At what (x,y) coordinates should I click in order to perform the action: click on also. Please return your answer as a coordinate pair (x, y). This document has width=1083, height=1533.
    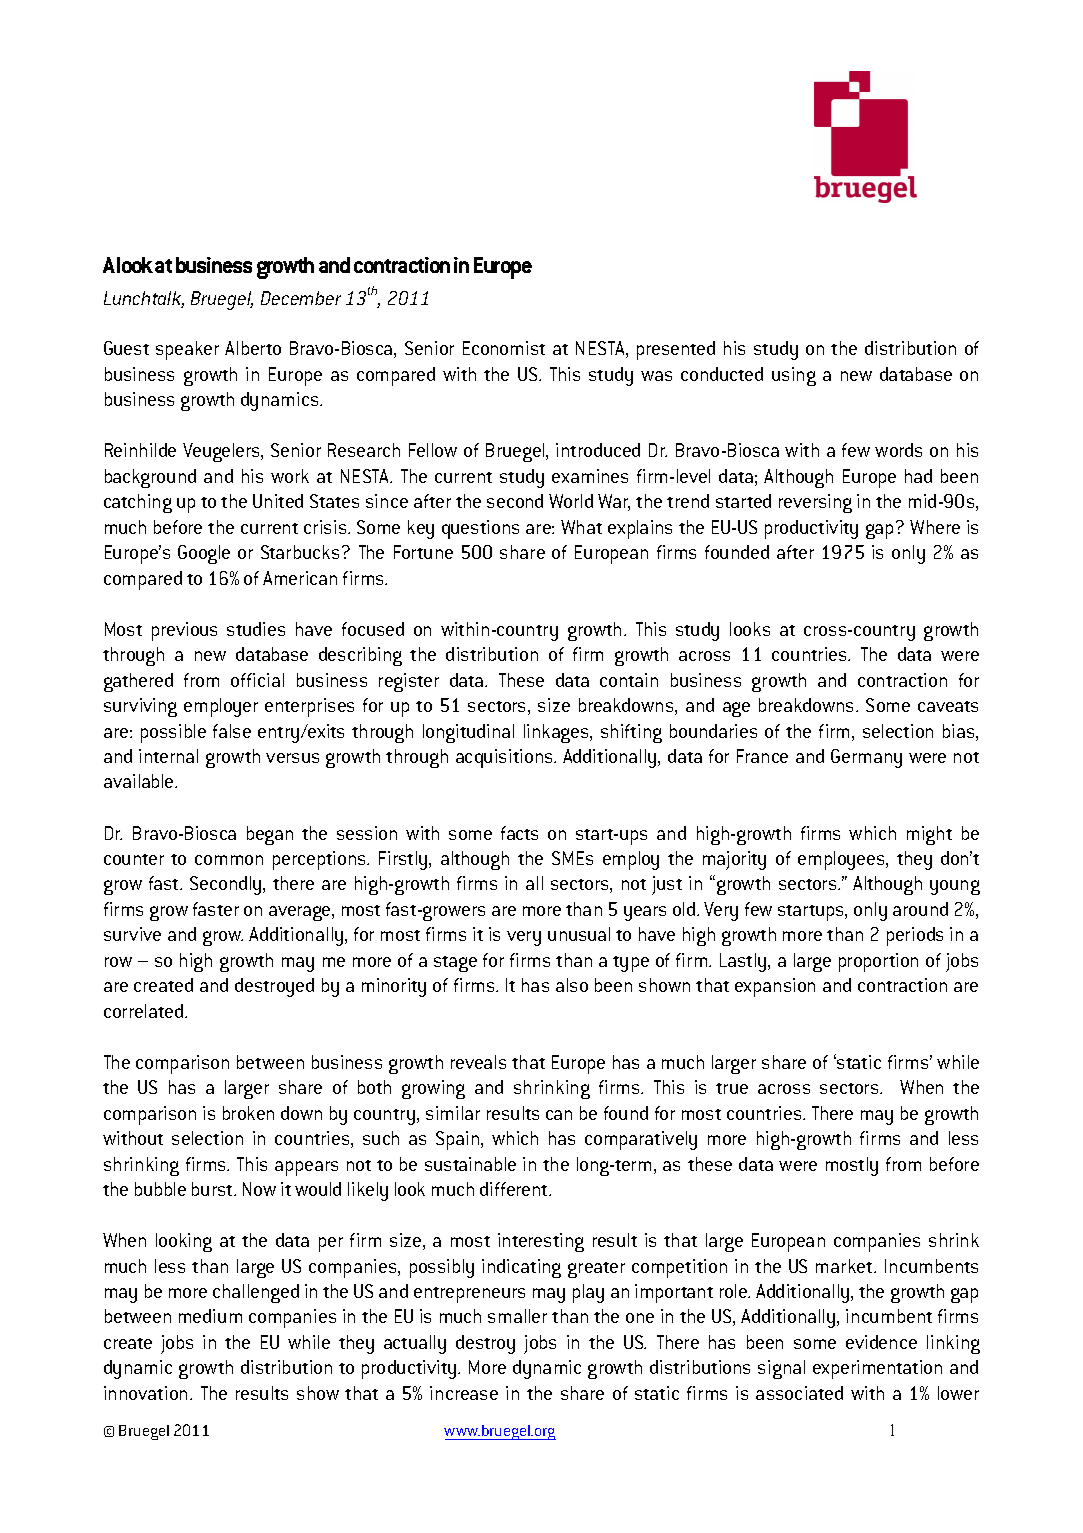
    Looking at the image, I should click on (572, 985).
